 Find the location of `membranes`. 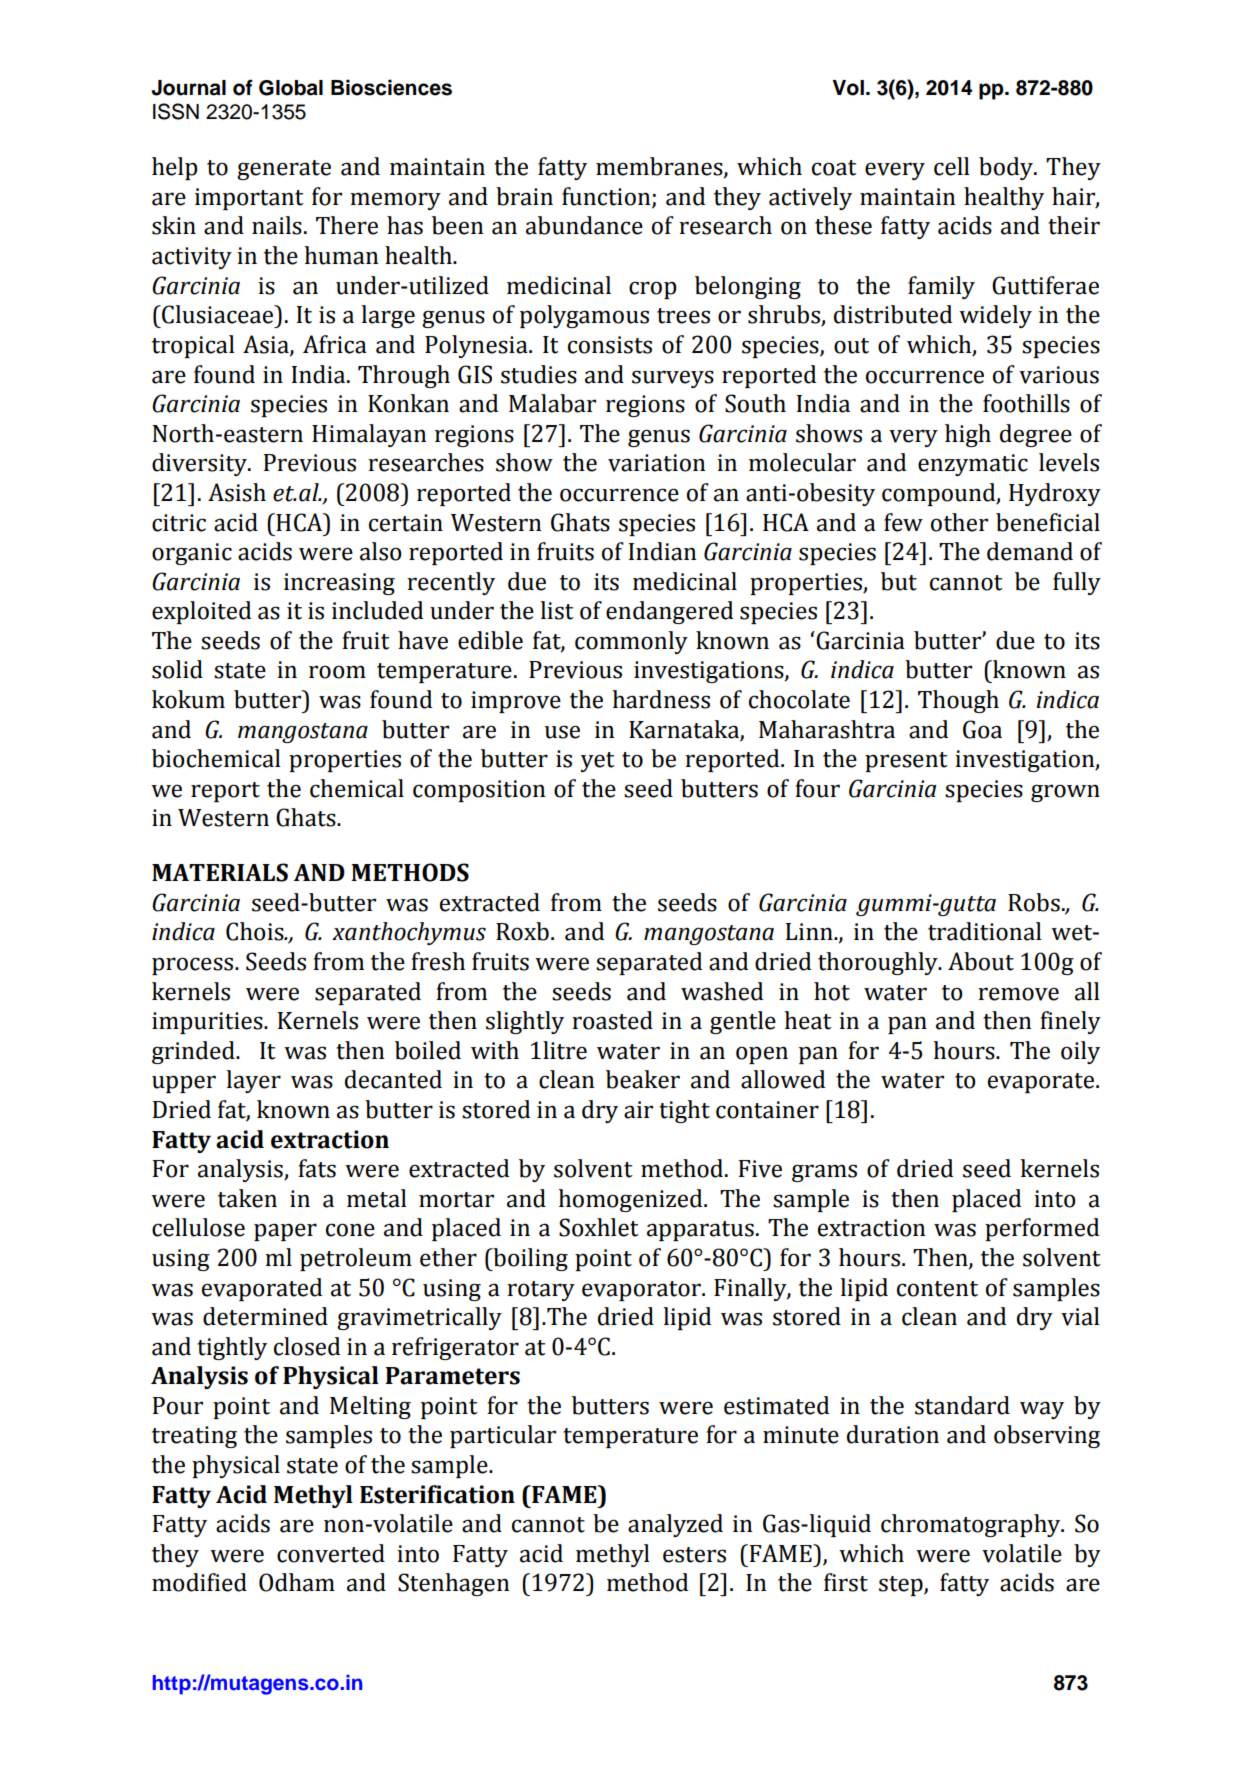

membranes is located at coordinates (660, 167).
